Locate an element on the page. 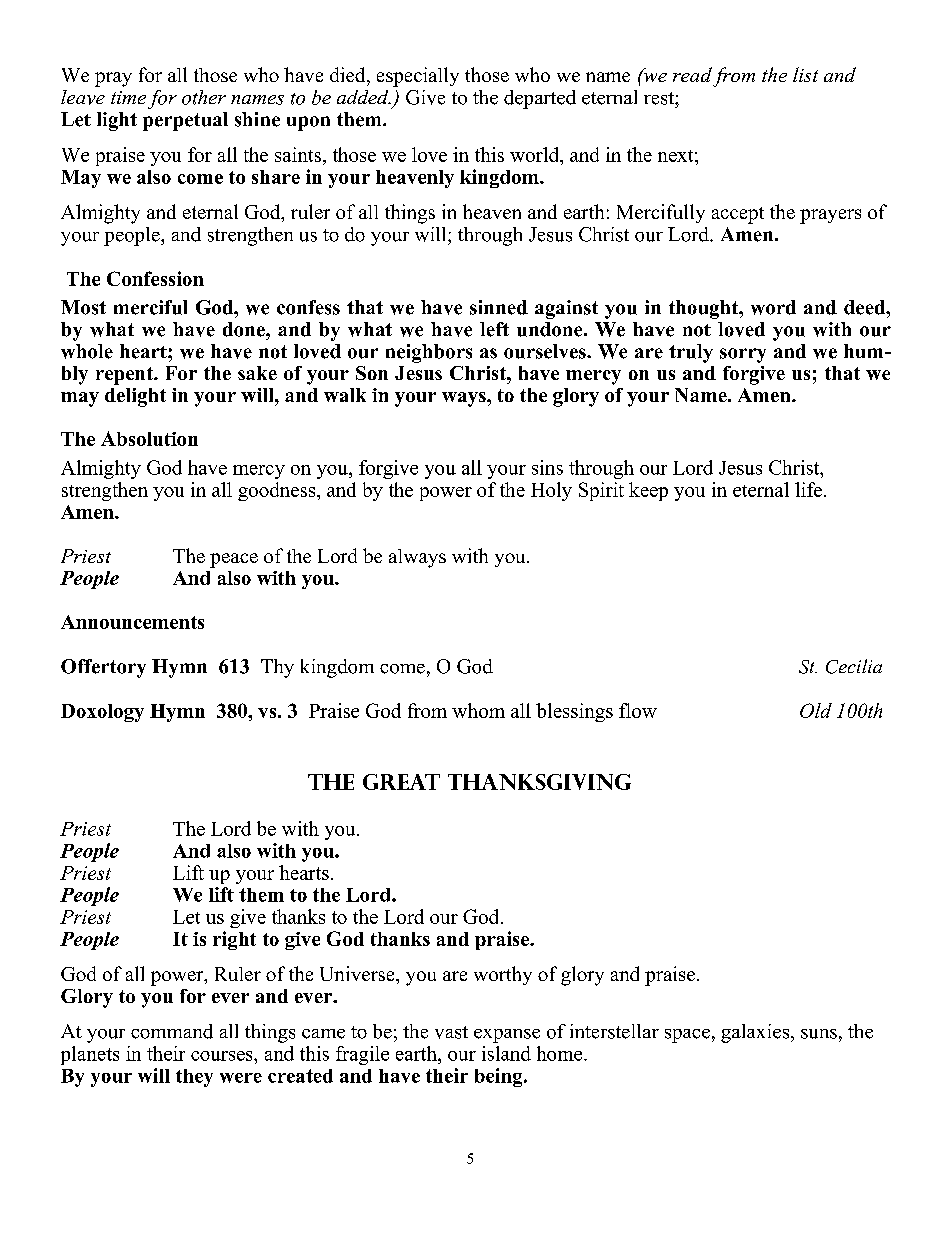  sorry is located at coordinates (743, 355).
